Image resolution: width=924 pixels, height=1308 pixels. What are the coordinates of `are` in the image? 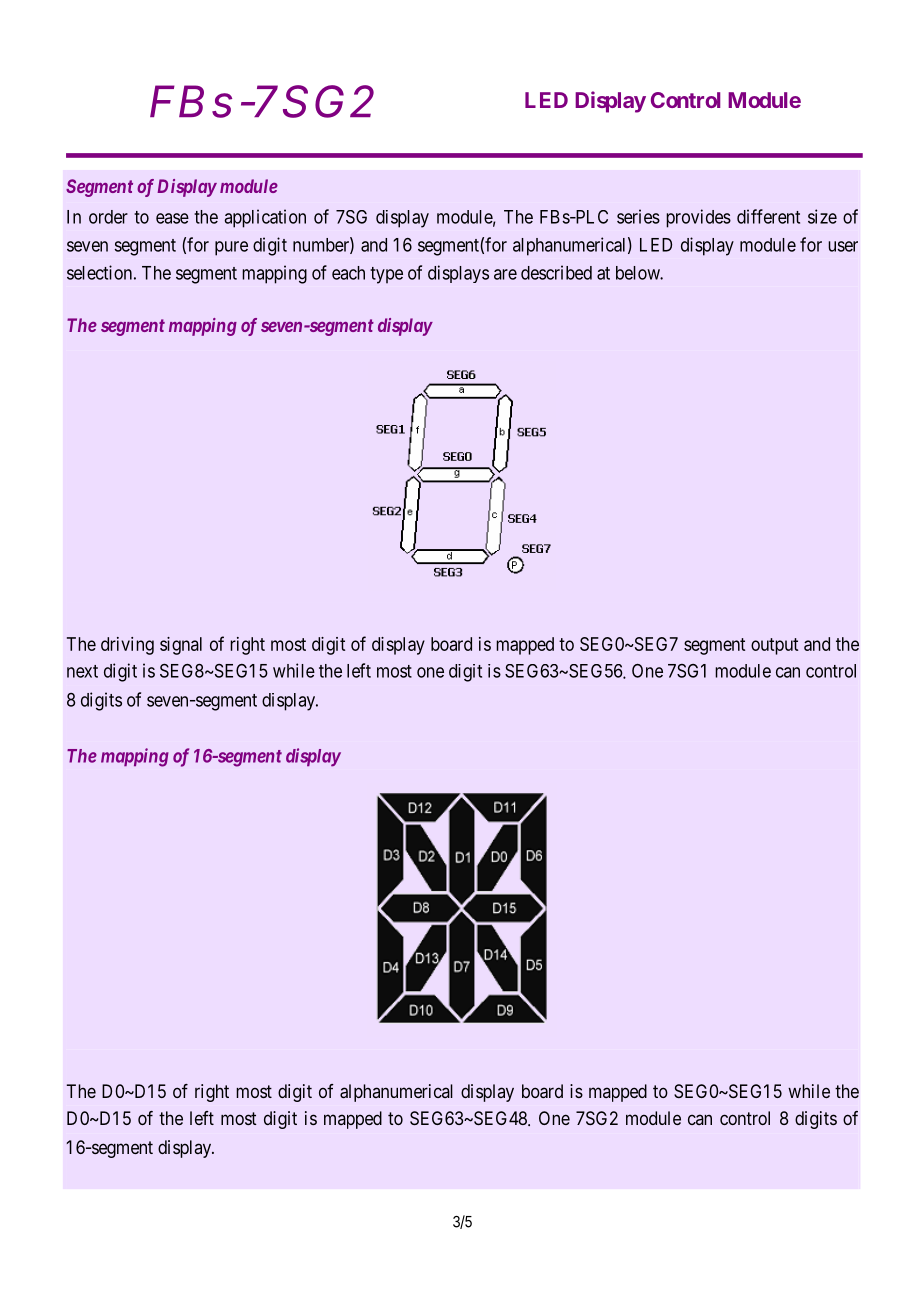 It's located at (505, 274).
